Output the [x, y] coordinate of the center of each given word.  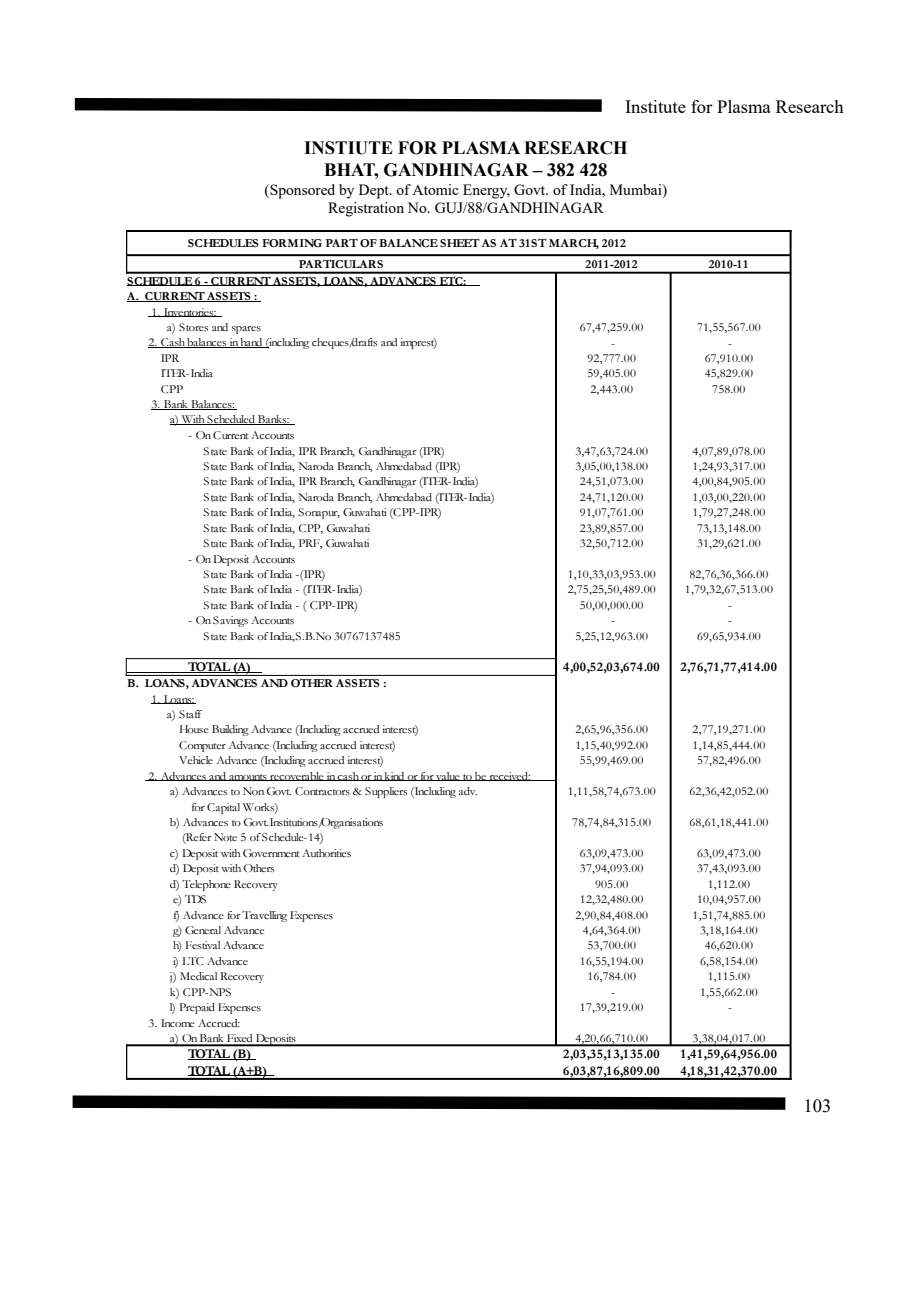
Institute [655, 106]
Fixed [240, 1039]
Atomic [435, 189]
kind [395, 776]
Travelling [264, 916]
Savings [230, 621]
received [509, 776]
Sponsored [301, 191]
